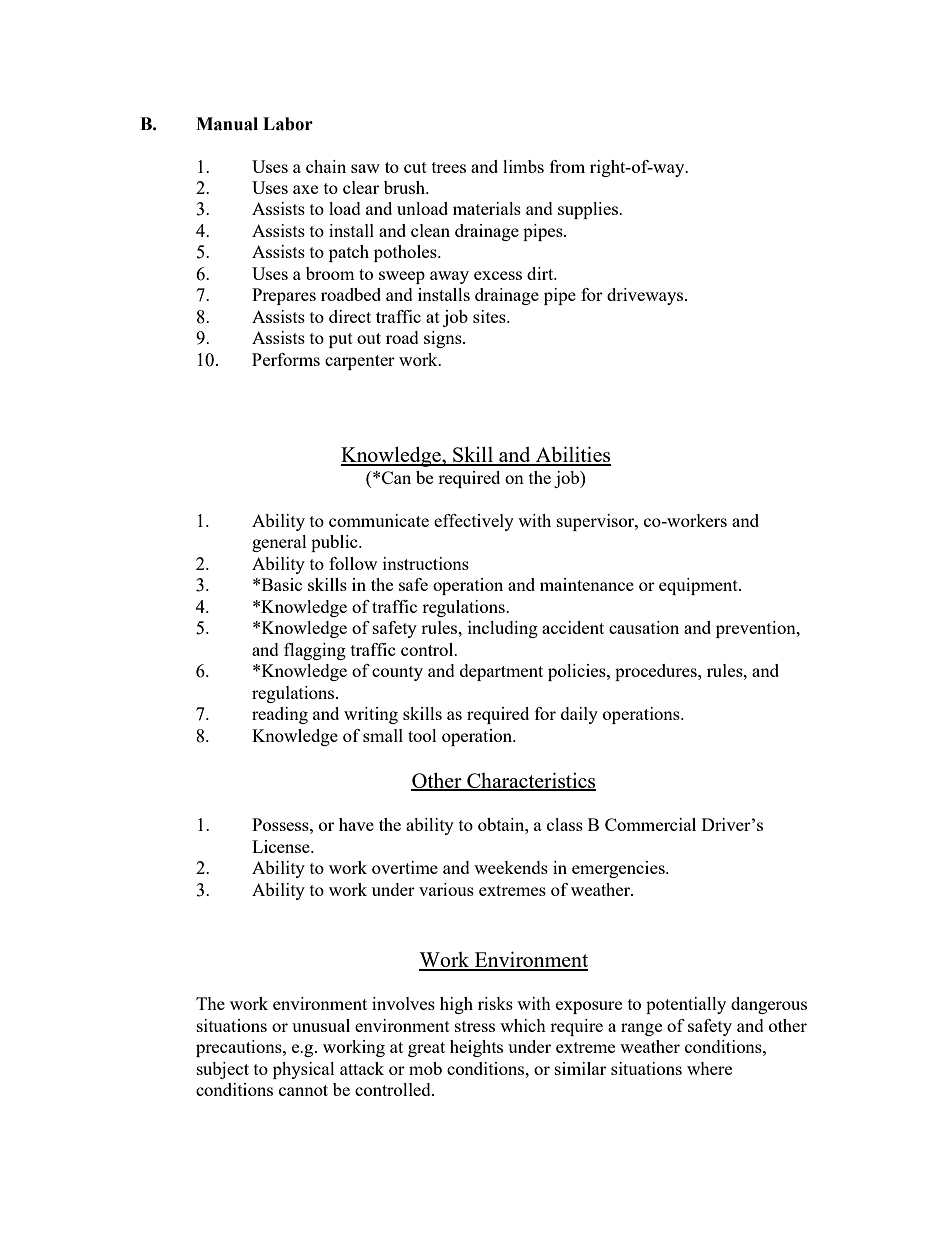 This screenshot has width=952, height=1233. Describe the element at coordinates (589, 210) in the screenshot. I see `supplies` at that location.
